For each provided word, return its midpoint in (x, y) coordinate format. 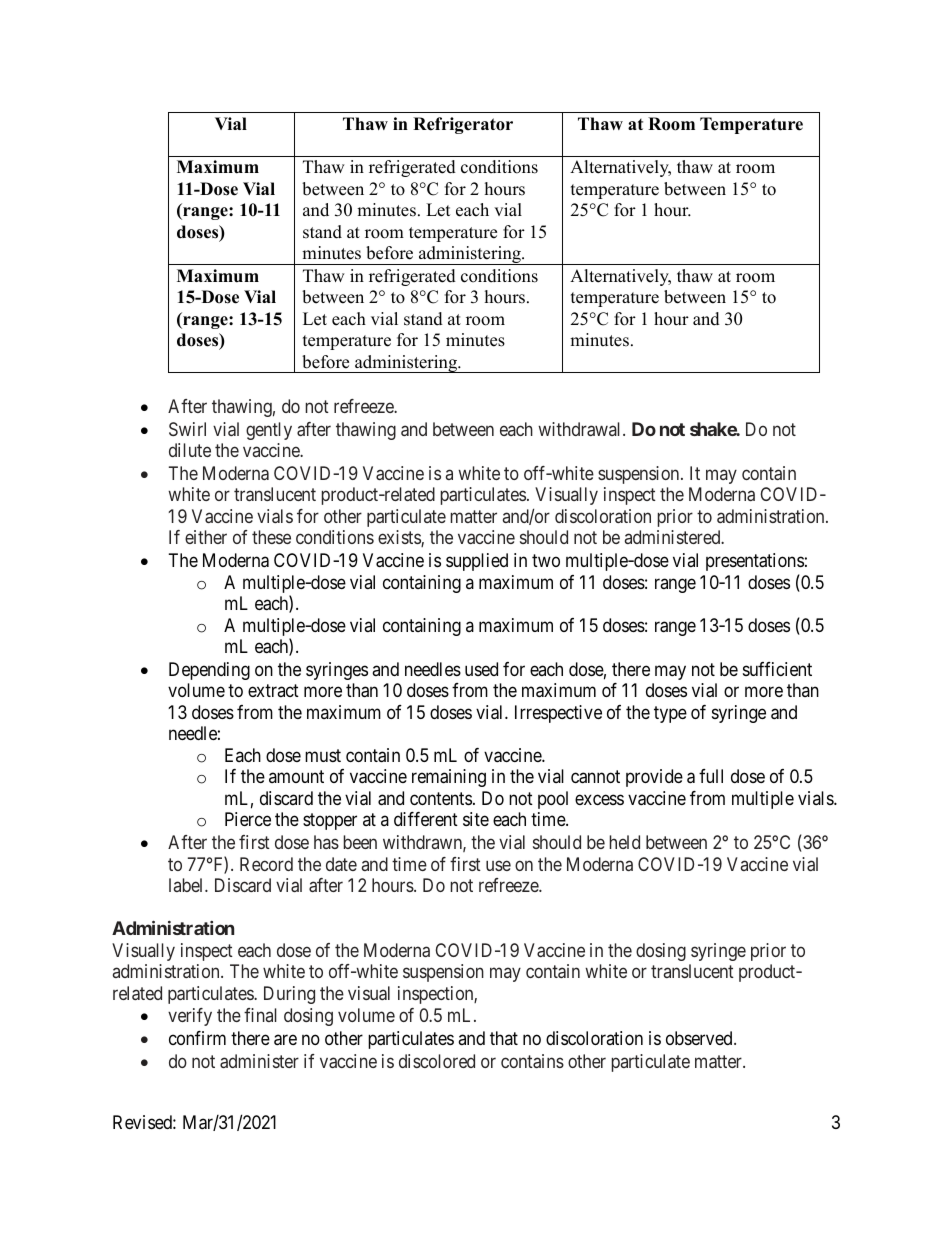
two (546, 560)
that (504, 1038)
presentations (755, 562)
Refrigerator (463, 125)
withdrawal (581, 429)
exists (400, 538)
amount (296, 777)
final (260, 1015)
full (711, 776)
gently (269, 431)
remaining (449, 778)
